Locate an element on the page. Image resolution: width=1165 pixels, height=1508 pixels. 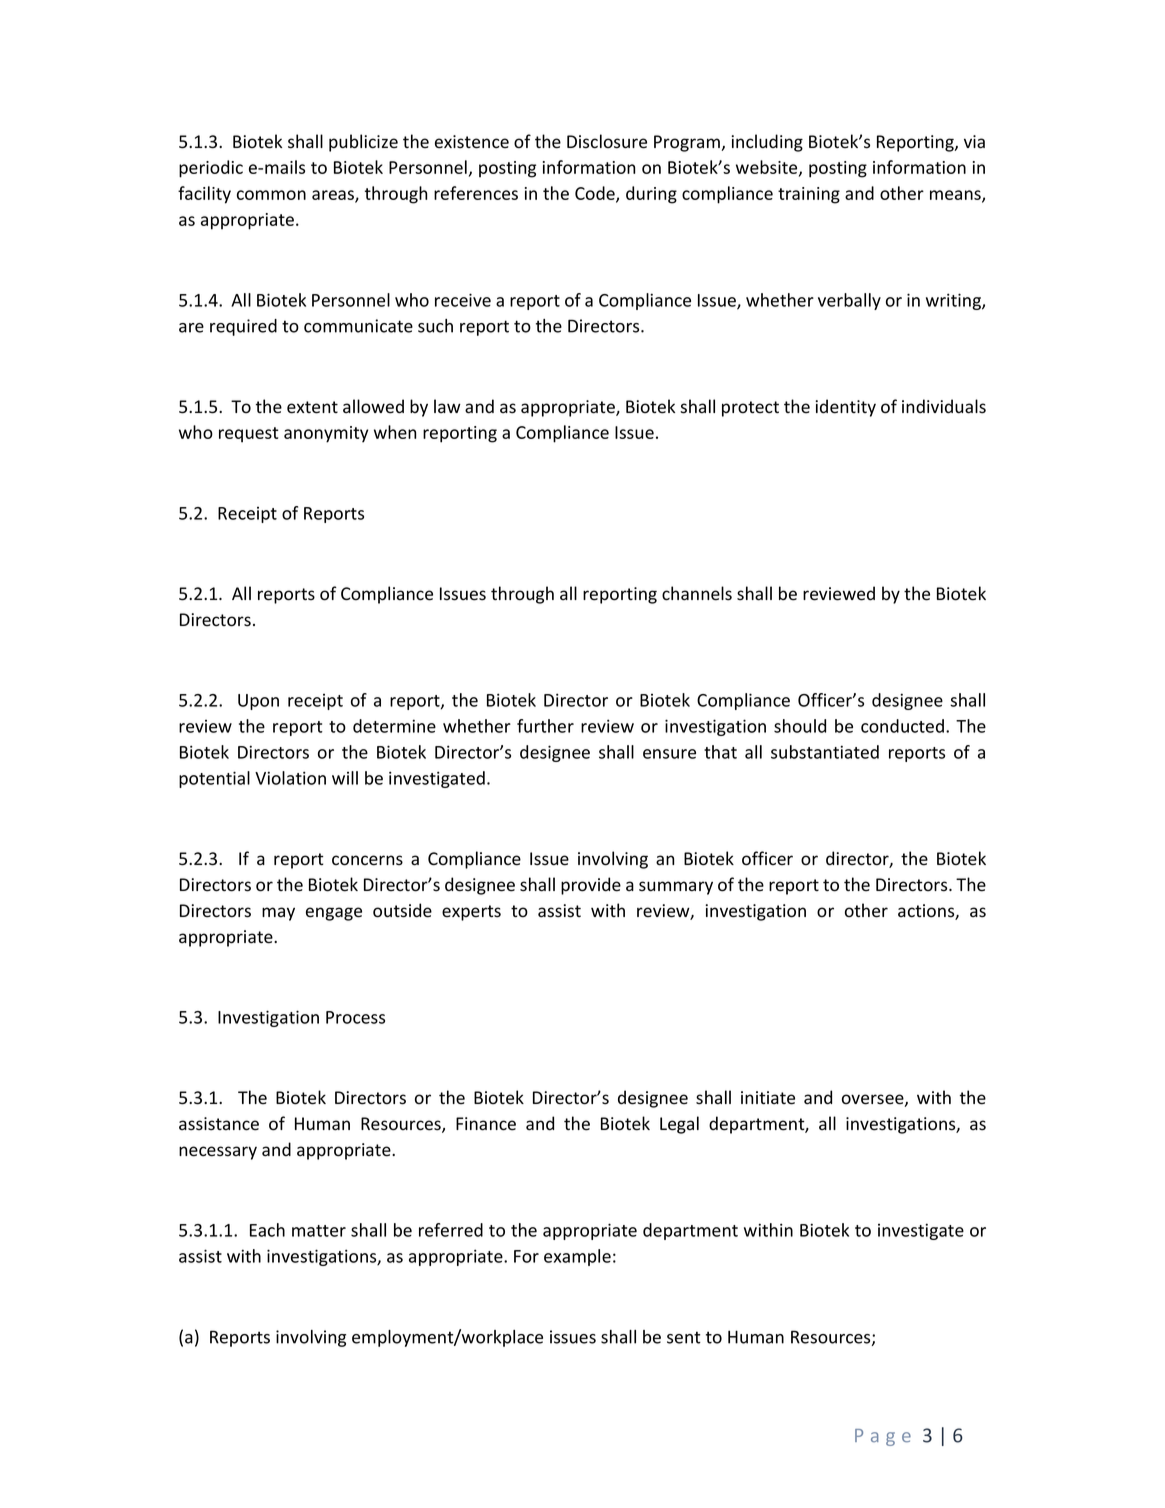
common is located at coordinates (271, 195).
